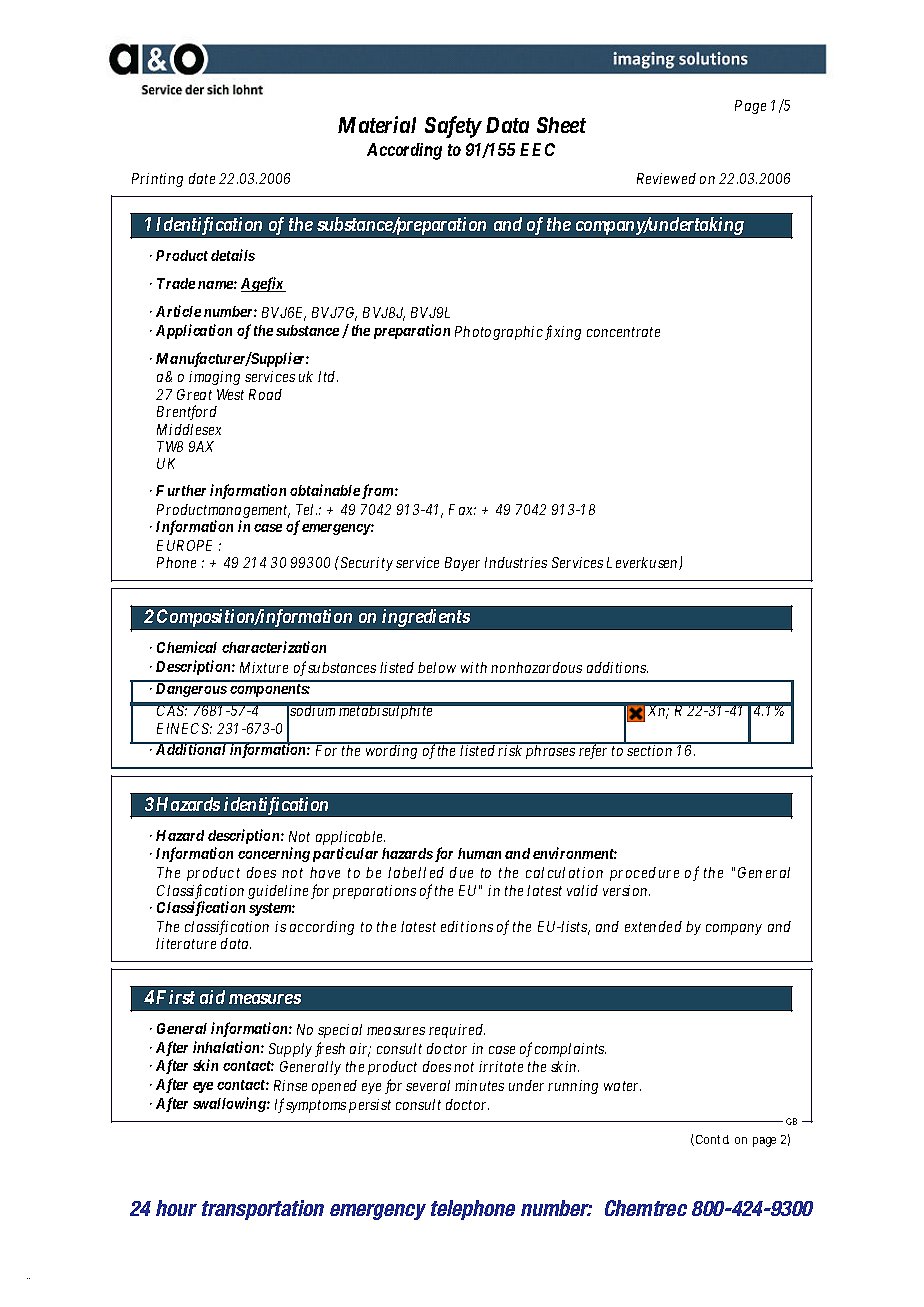 This document has width=924, height=1307. What do you see at coordinates (626, 890) in the document?
I see `version` at bounding box center [626, 890].
